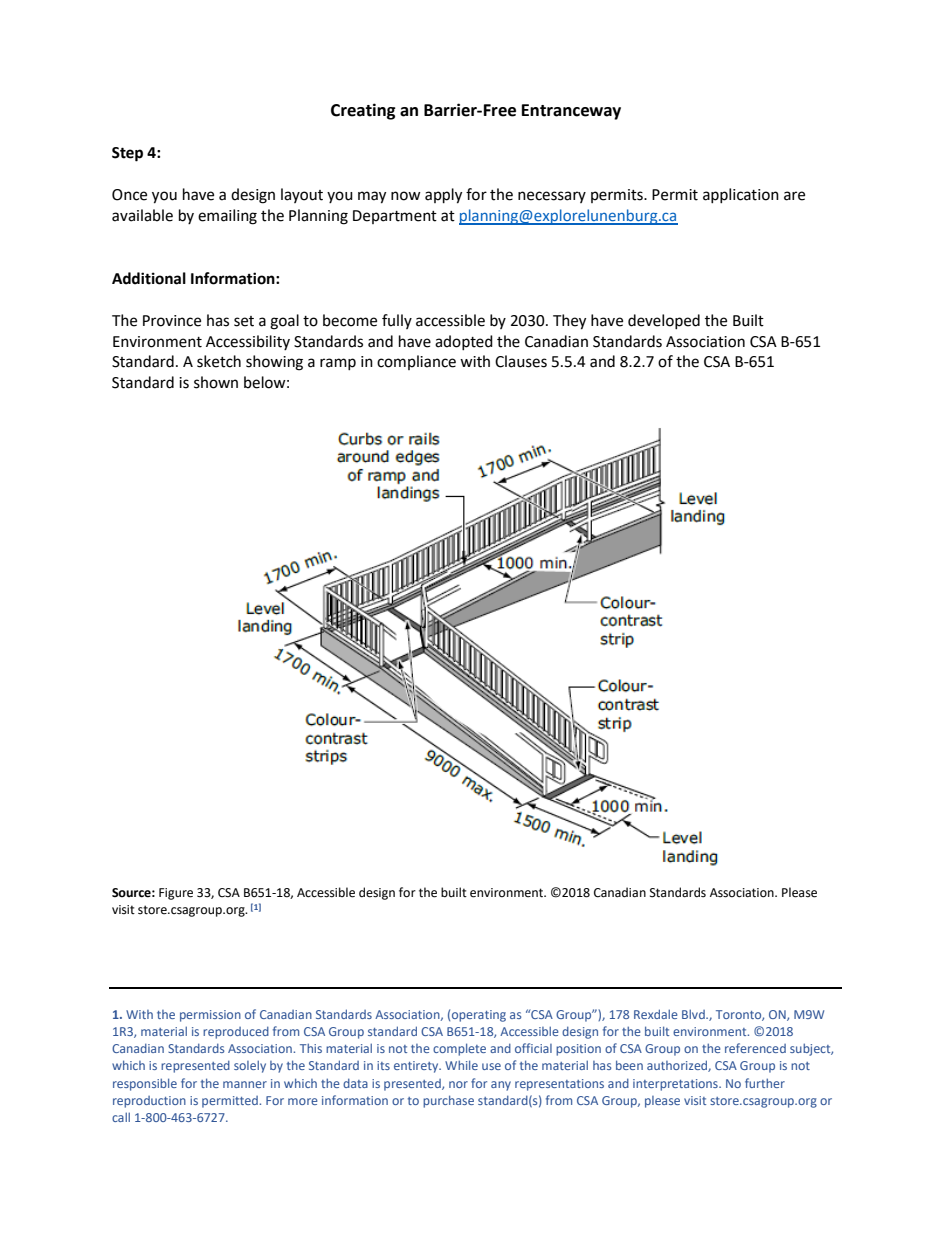 Image resolution: width=952 pixels, height=1233 pixels. Describe the element at coordinates (245, 1084) in the document. I see `manner` at that location.
